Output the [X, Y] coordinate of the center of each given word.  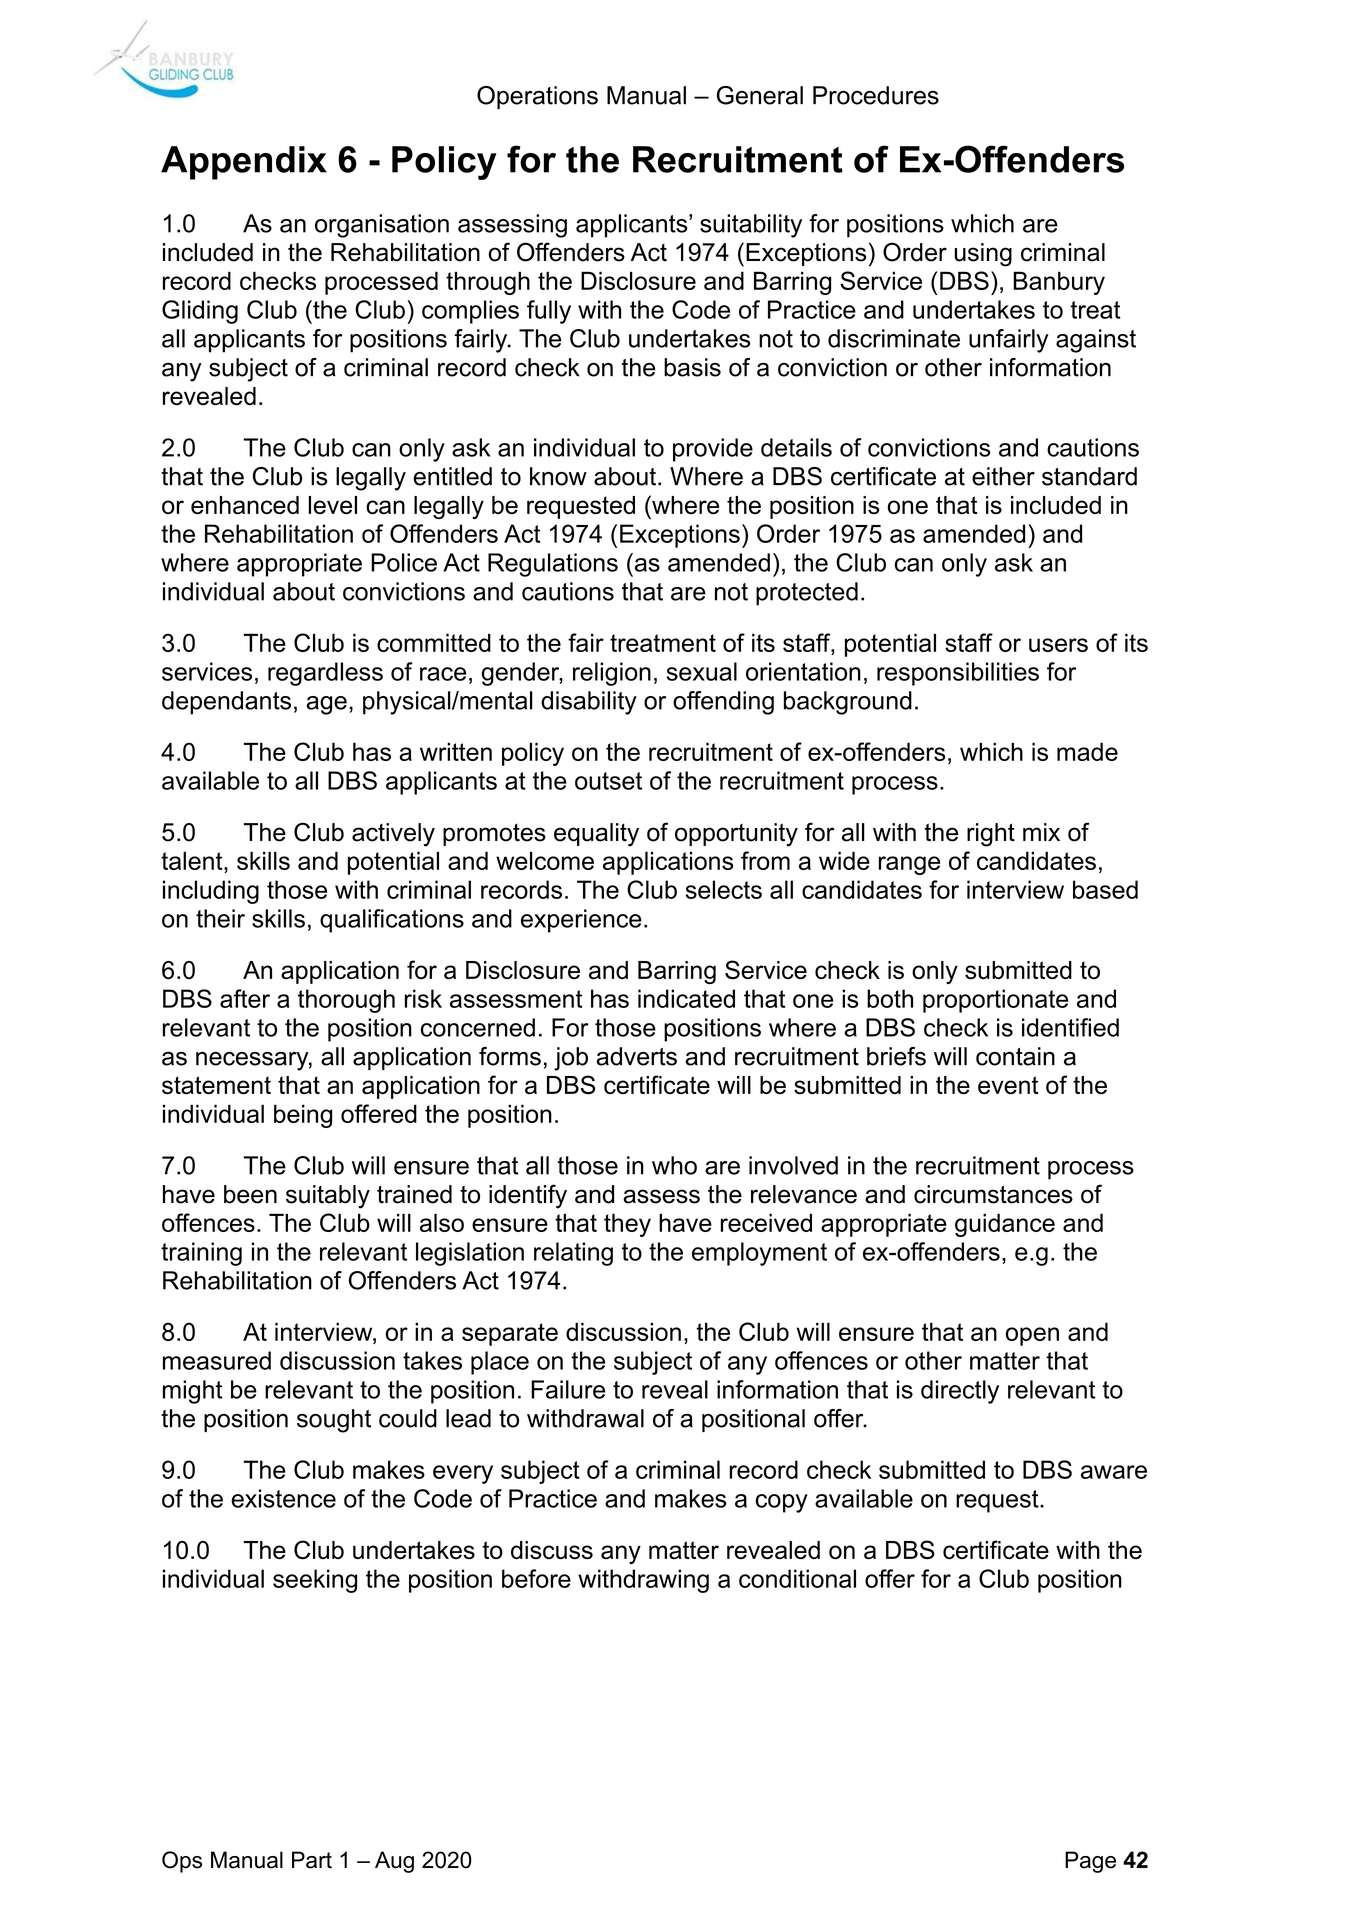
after [245, 998]
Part [312, 1860]
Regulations [553, 565]
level [332, 505]
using [983, 255]
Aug [394, 1862]
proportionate [995, 1001]
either [1003, 476]
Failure [568, 1389]
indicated [686, 998]
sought [334, 1421]
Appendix [244, 163]
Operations [537, 97]
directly [960, 1392]
